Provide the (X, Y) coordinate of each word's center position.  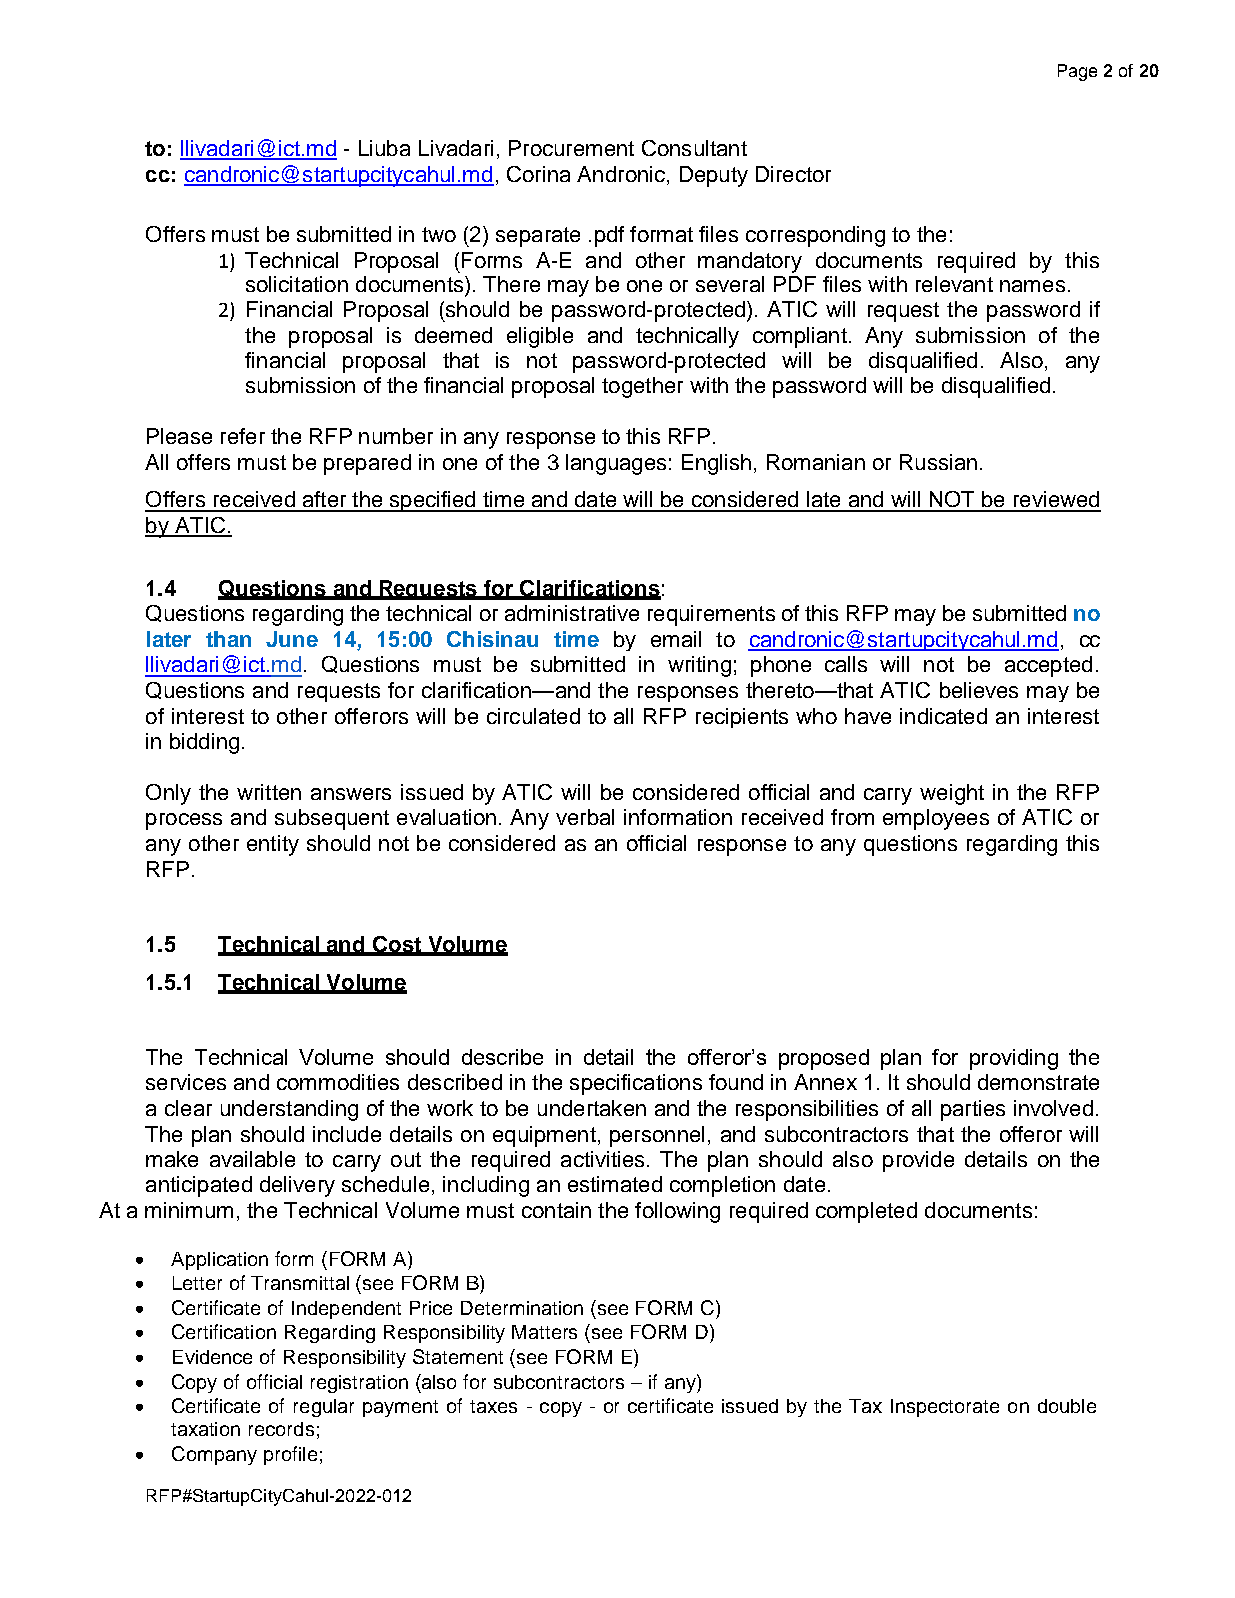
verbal (585, 817)
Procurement (571, 148)
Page (1077, 72)
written (269, 792)
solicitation (297, 284)
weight (952, 794)
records (281, 1429)
